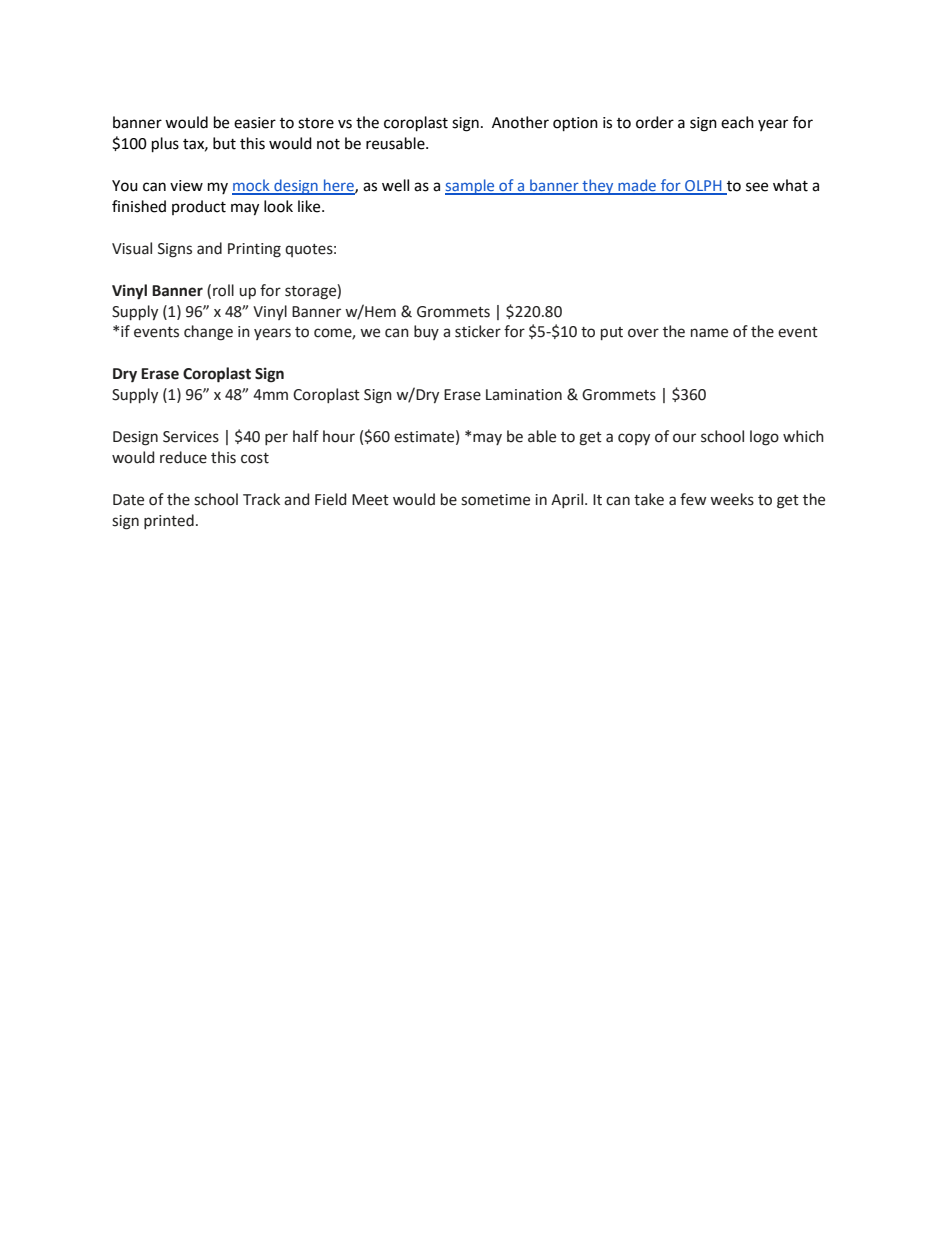 The height and width of the image is (1233, 952). I want to click on each, so click(737, 122).
